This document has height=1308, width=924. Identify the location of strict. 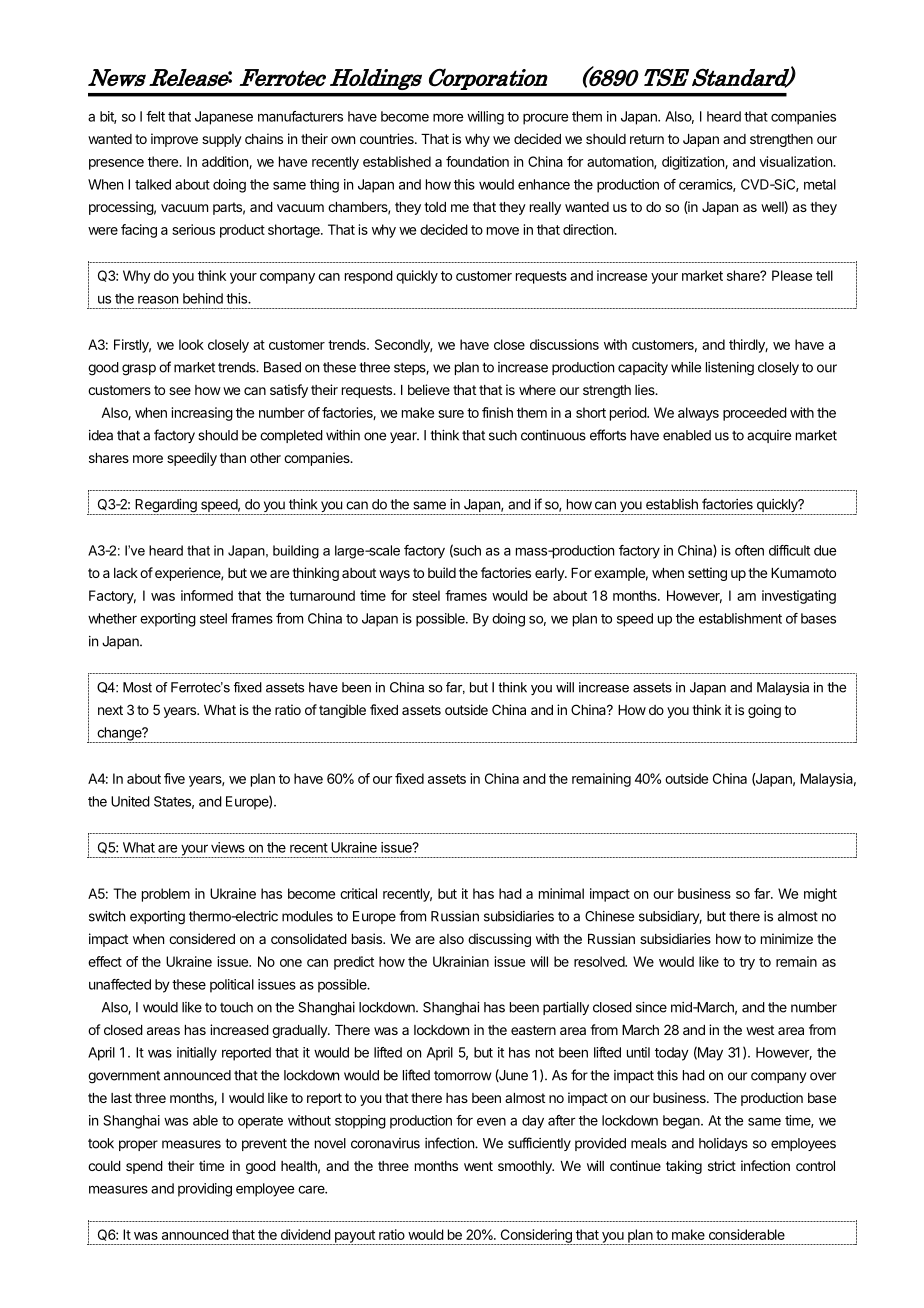
(722, 1165).
